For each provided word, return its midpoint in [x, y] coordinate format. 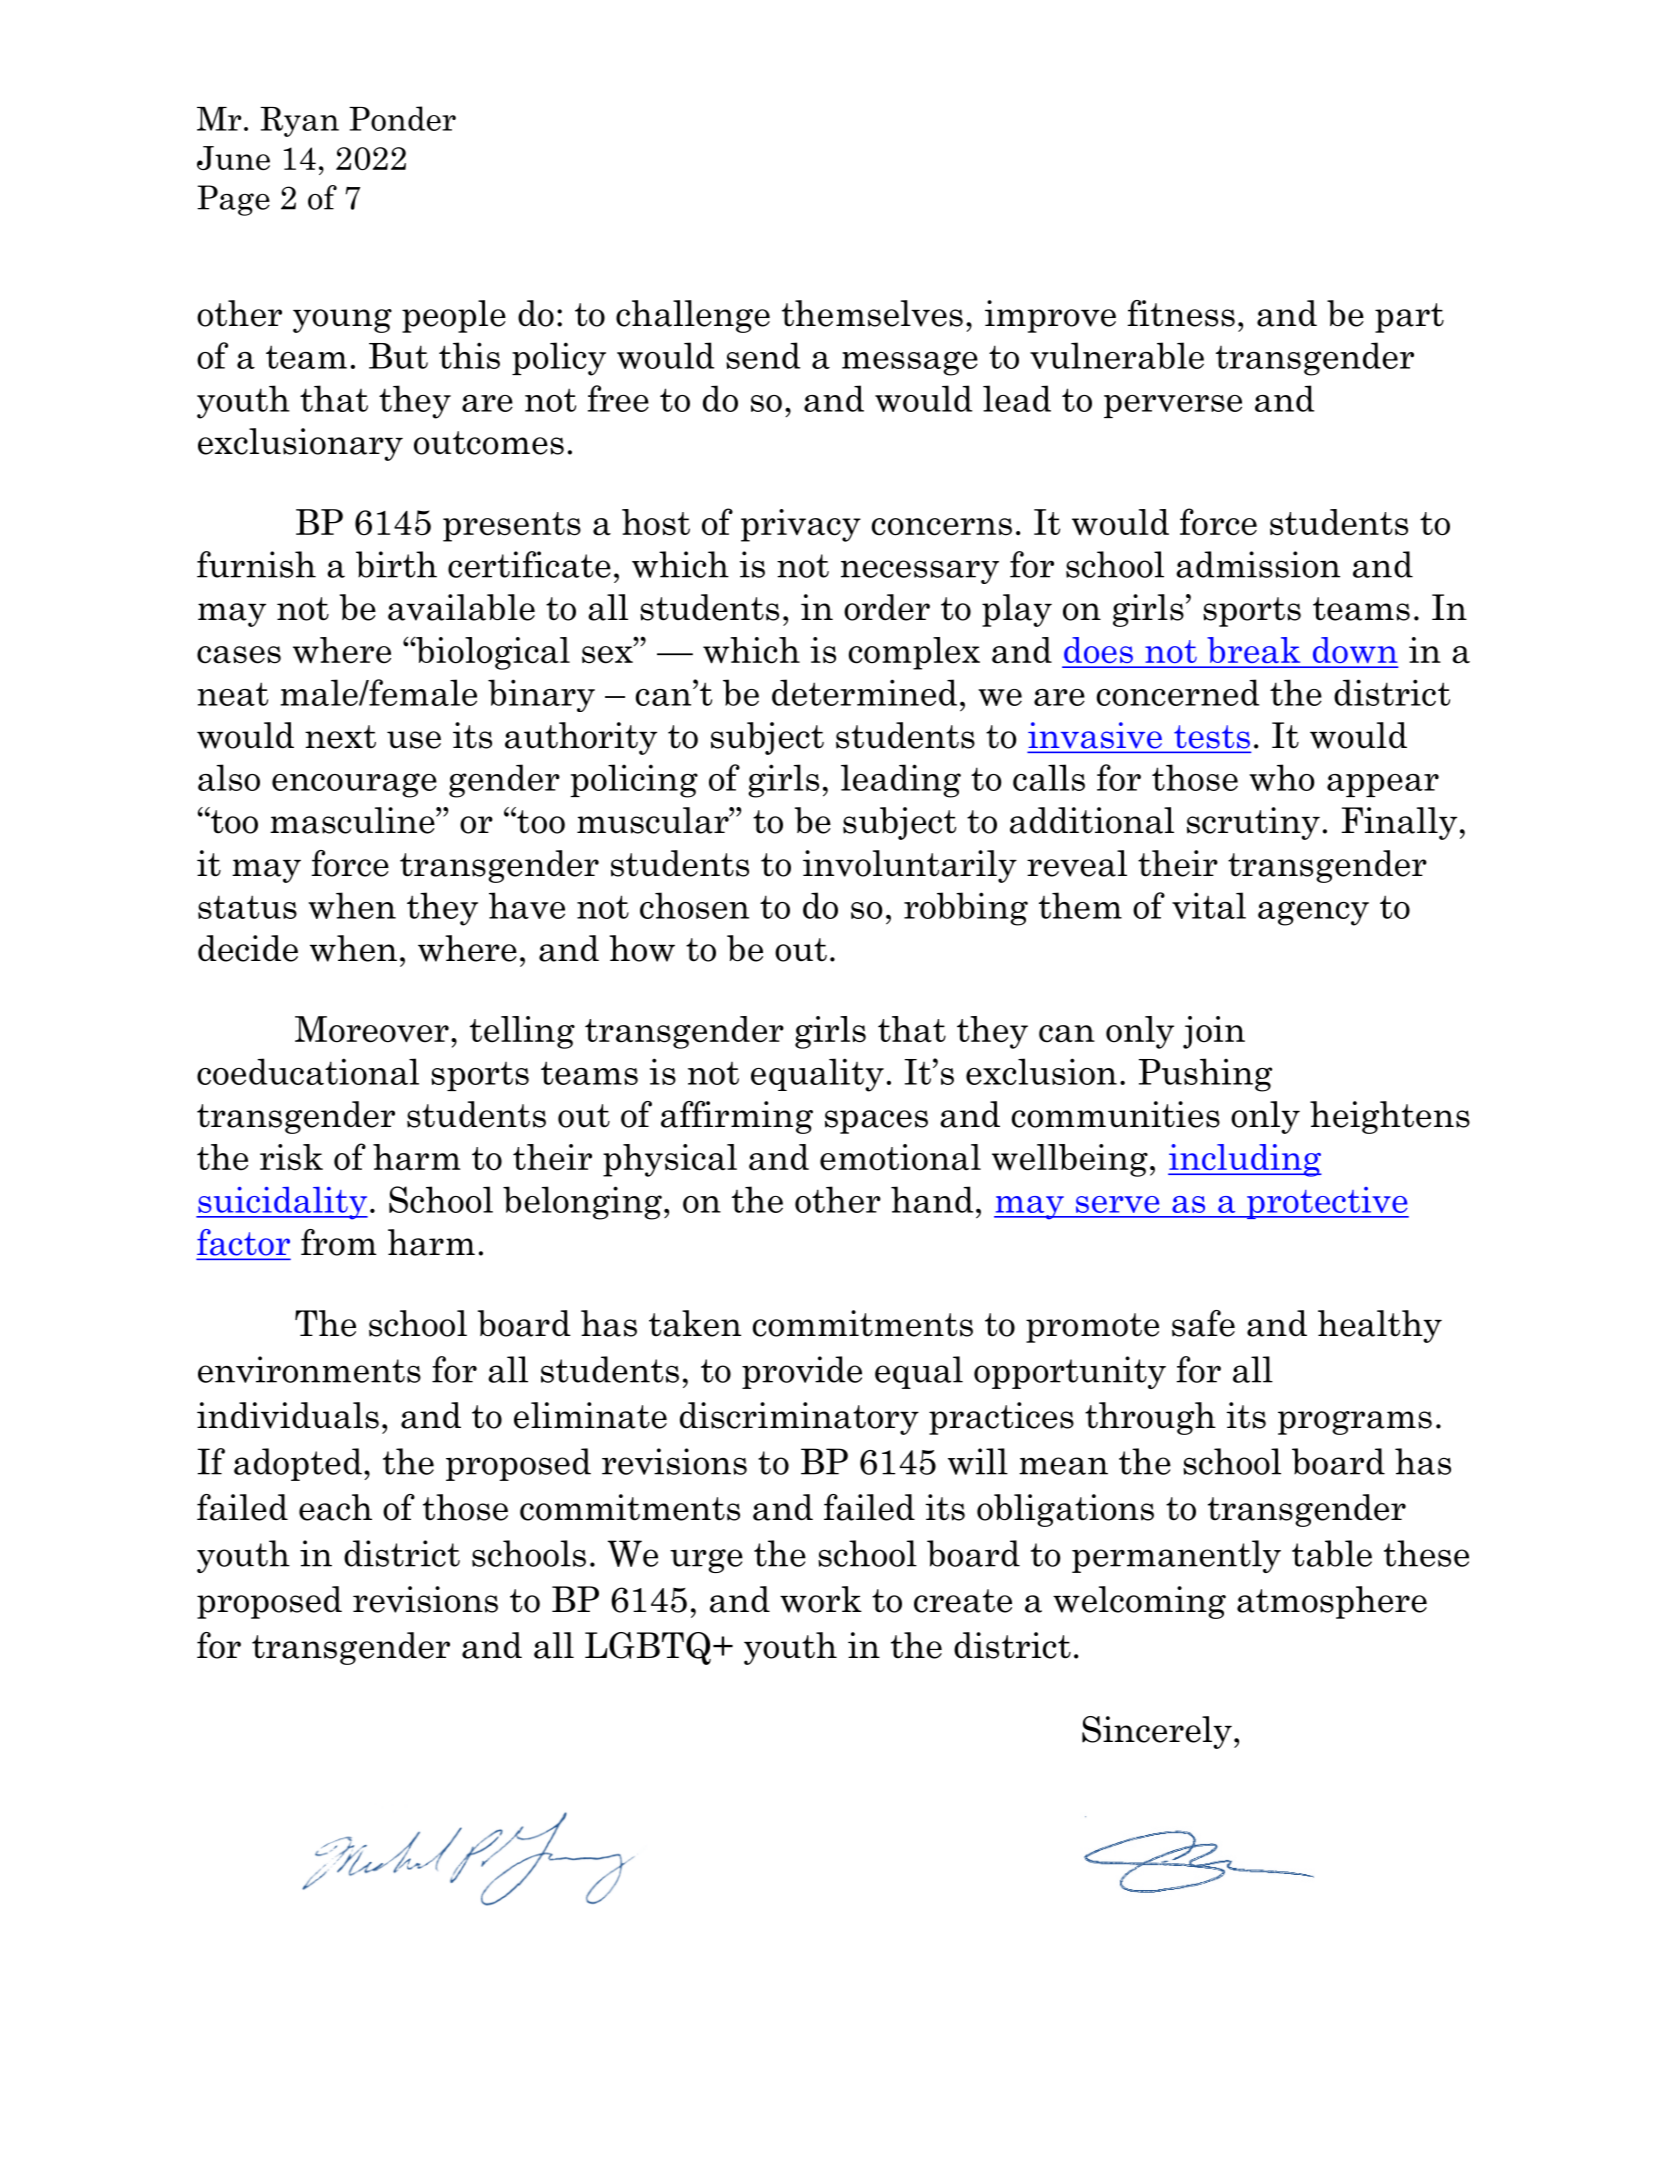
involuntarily [910, 866]
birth [396, 564]
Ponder [402, 118]
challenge [693, 316]
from [339, 1242]
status [247, 907]
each [335, 1507]
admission [1258, 564]
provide [802, 1372]
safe [1203, 1323]
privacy [801, 525]
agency [1313, 913]
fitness [1181, 313]
